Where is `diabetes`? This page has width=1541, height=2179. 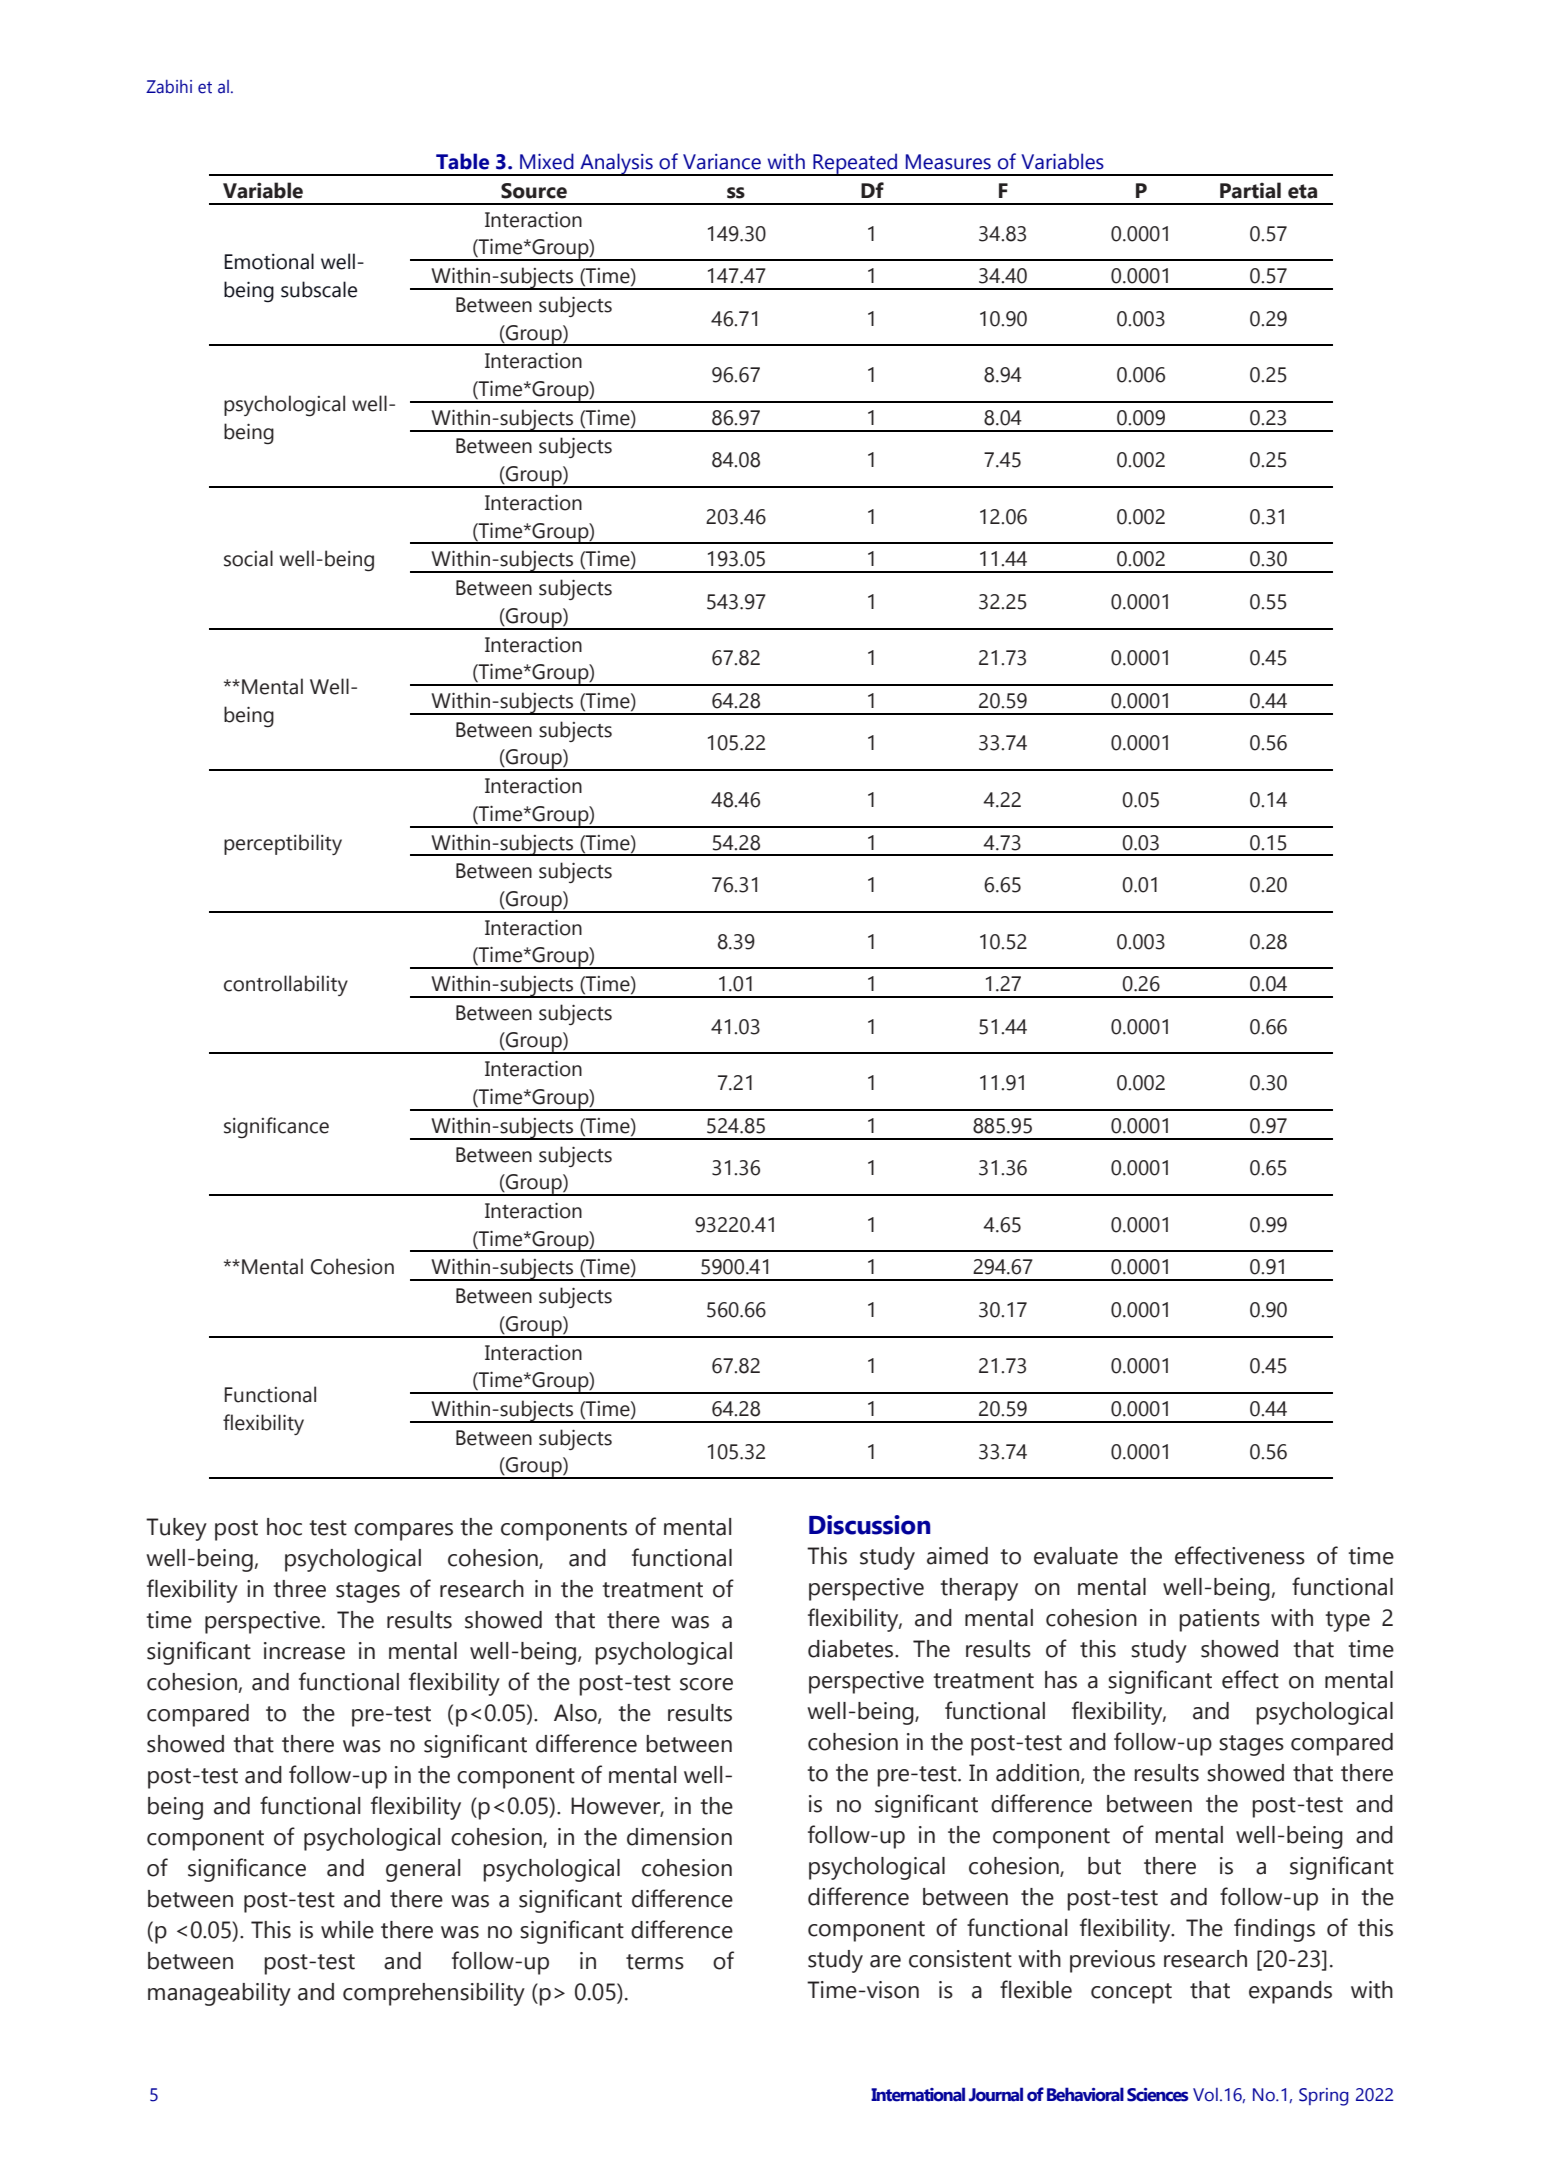
diabetes is located at coordinates (852, 1649).
